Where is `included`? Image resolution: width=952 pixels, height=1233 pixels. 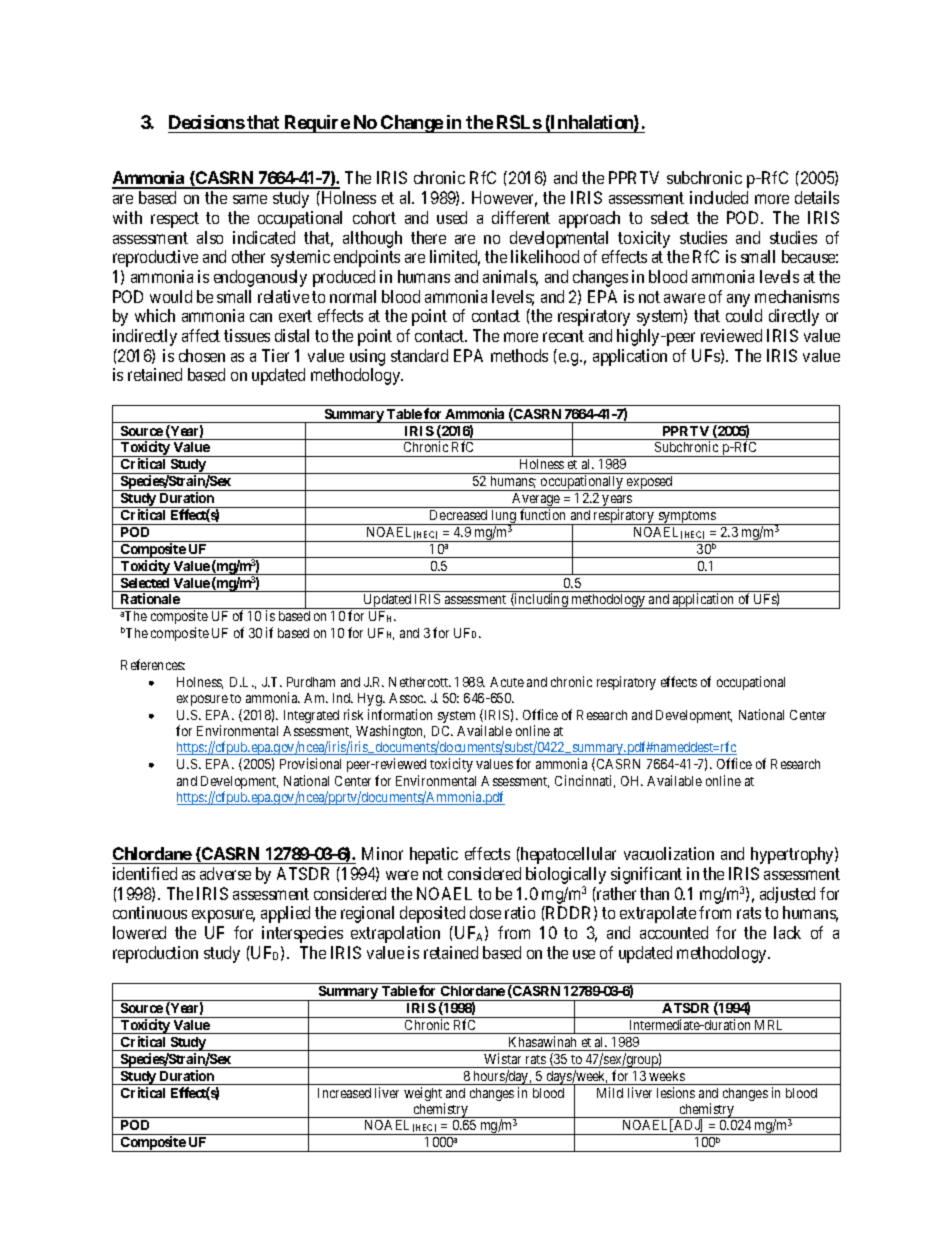
included is located at coordinates (719, 197).
